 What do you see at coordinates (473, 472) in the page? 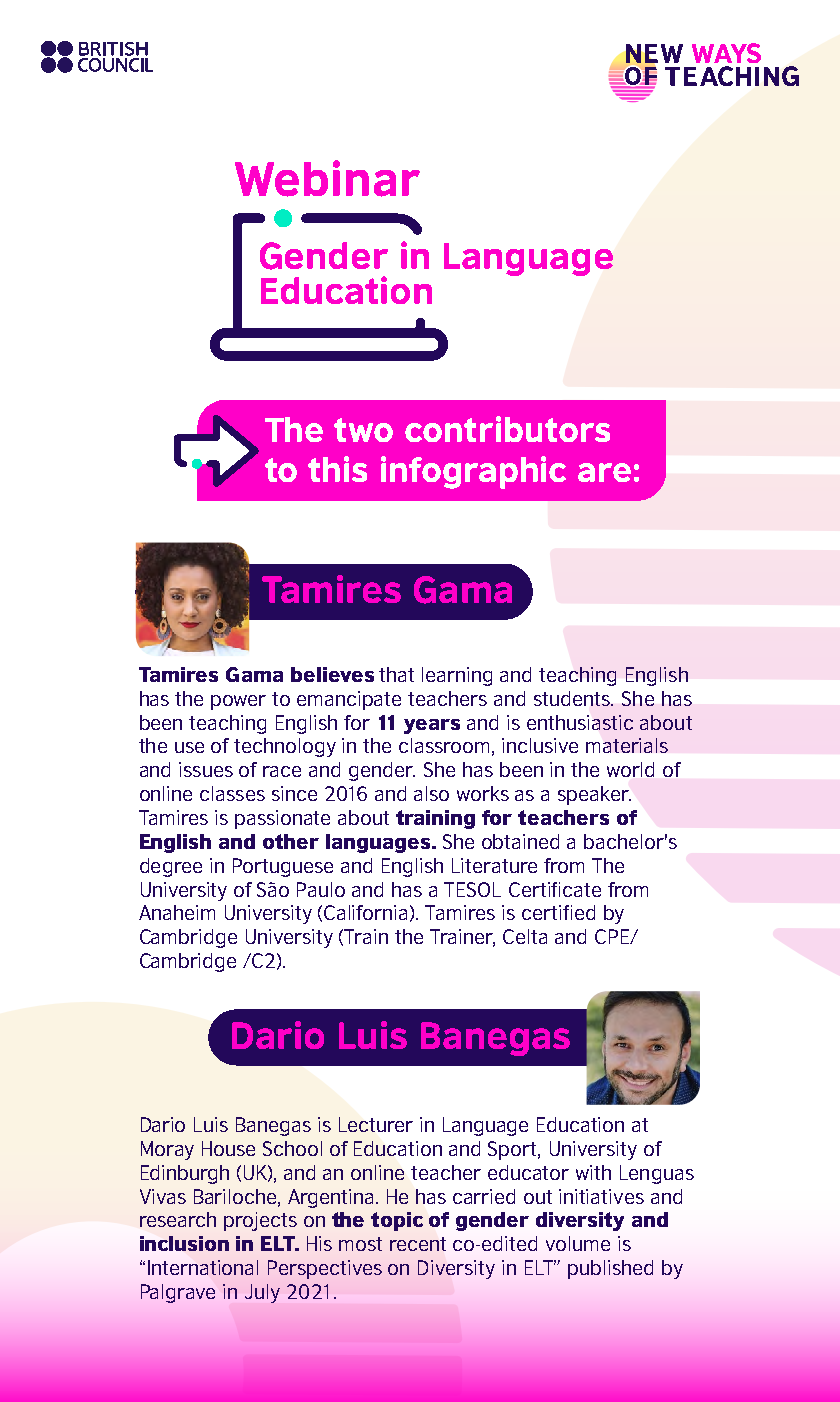
I see `infographic` at bounding box center [473, 472].
